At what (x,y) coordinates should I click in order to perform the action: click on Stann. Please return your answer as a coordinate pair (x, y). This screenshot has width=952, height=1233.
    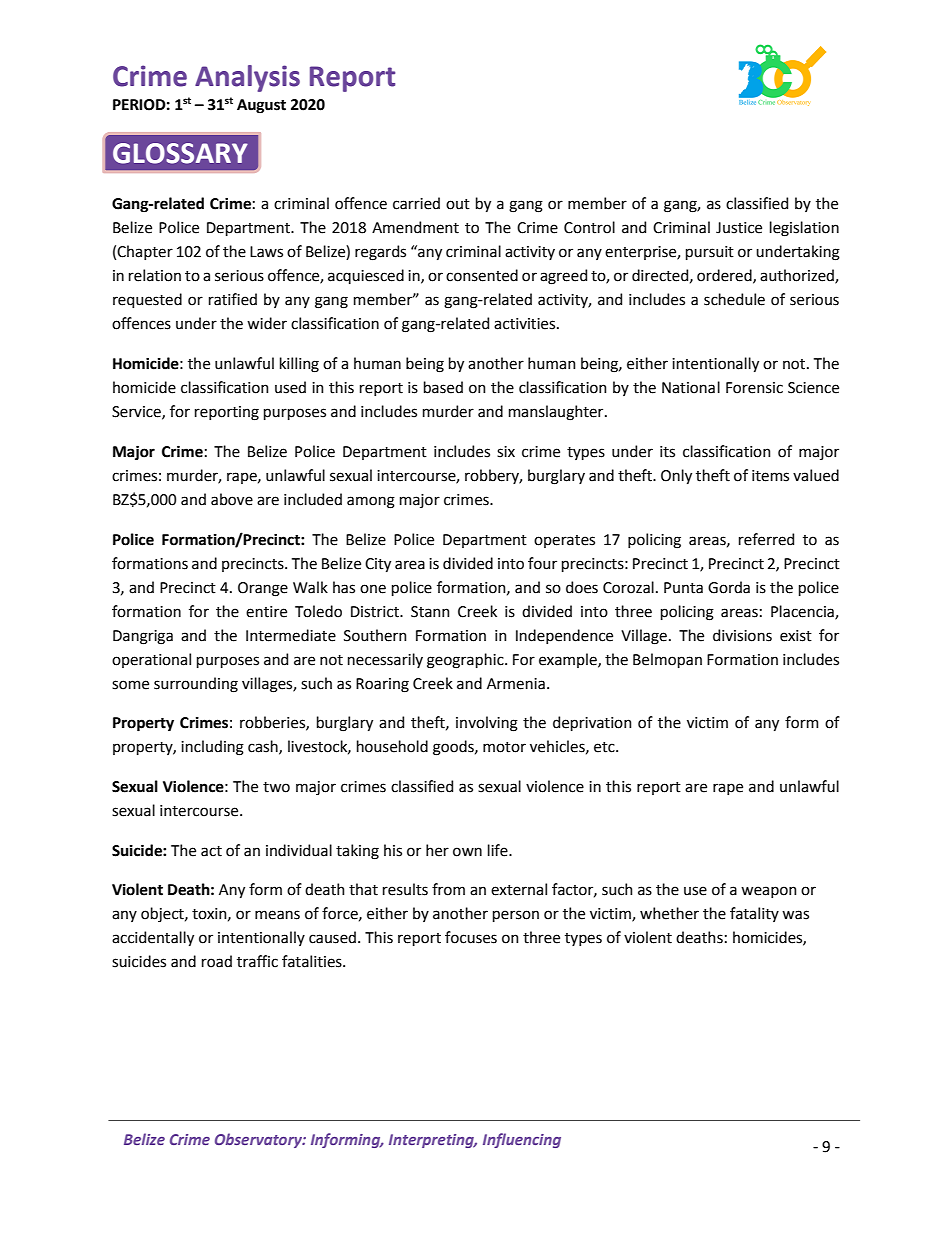
    Looking at the image, I should click on (430, 612).
